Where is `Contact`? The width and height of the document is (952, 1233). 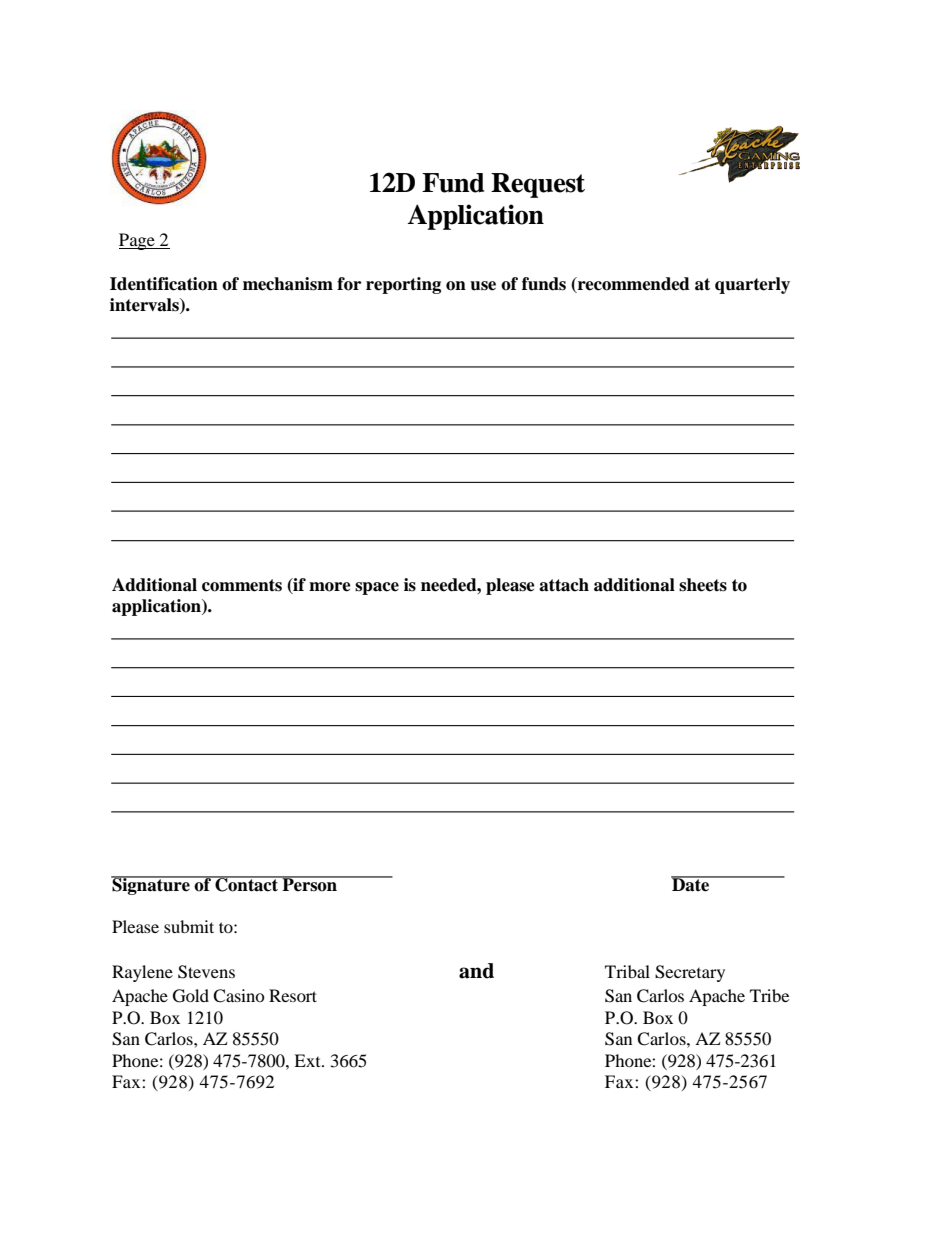
Contact is located at coordinates (246, 884).
